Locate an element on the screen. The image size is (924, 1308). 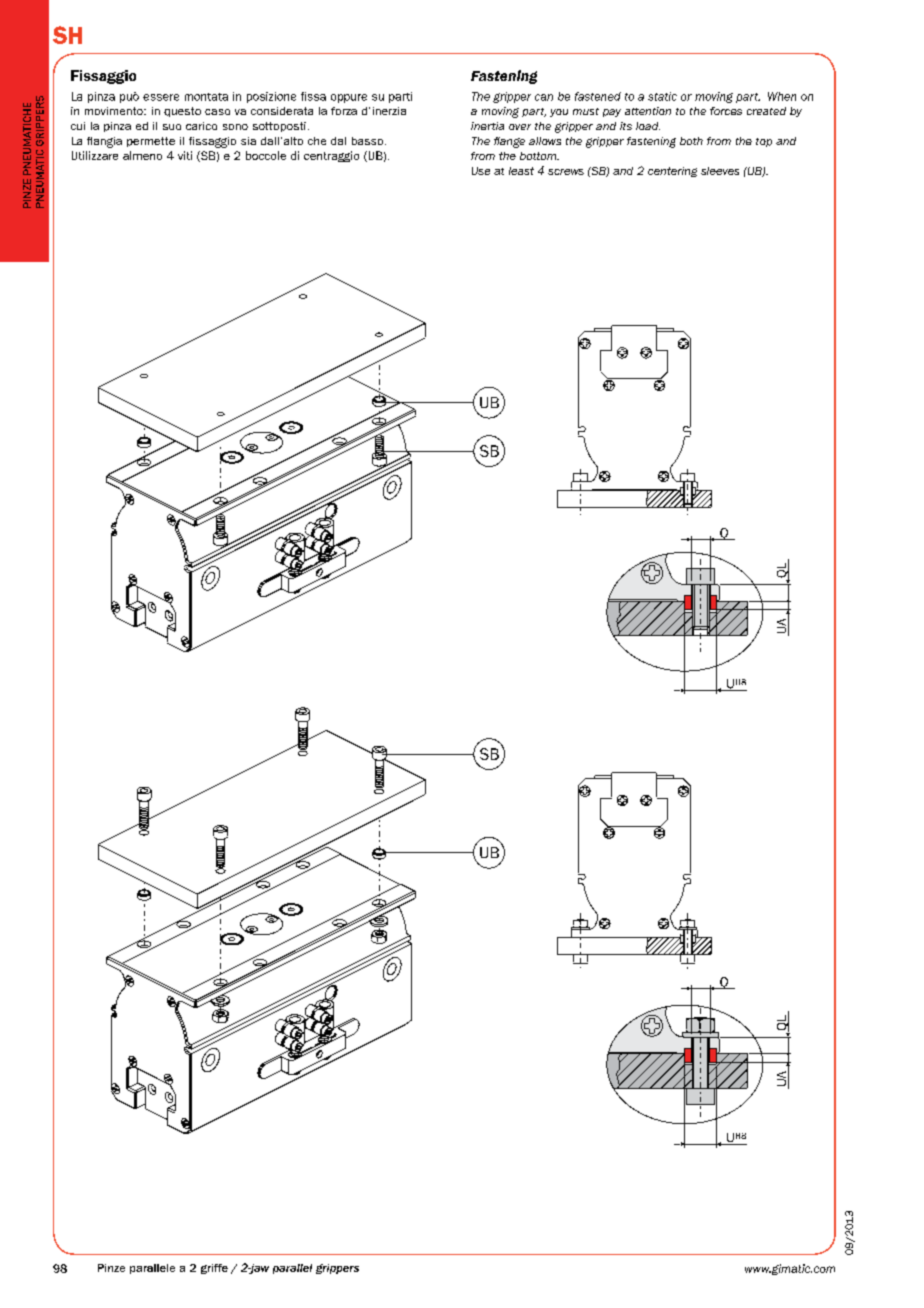
sia is located at coordinates (248, 141).
